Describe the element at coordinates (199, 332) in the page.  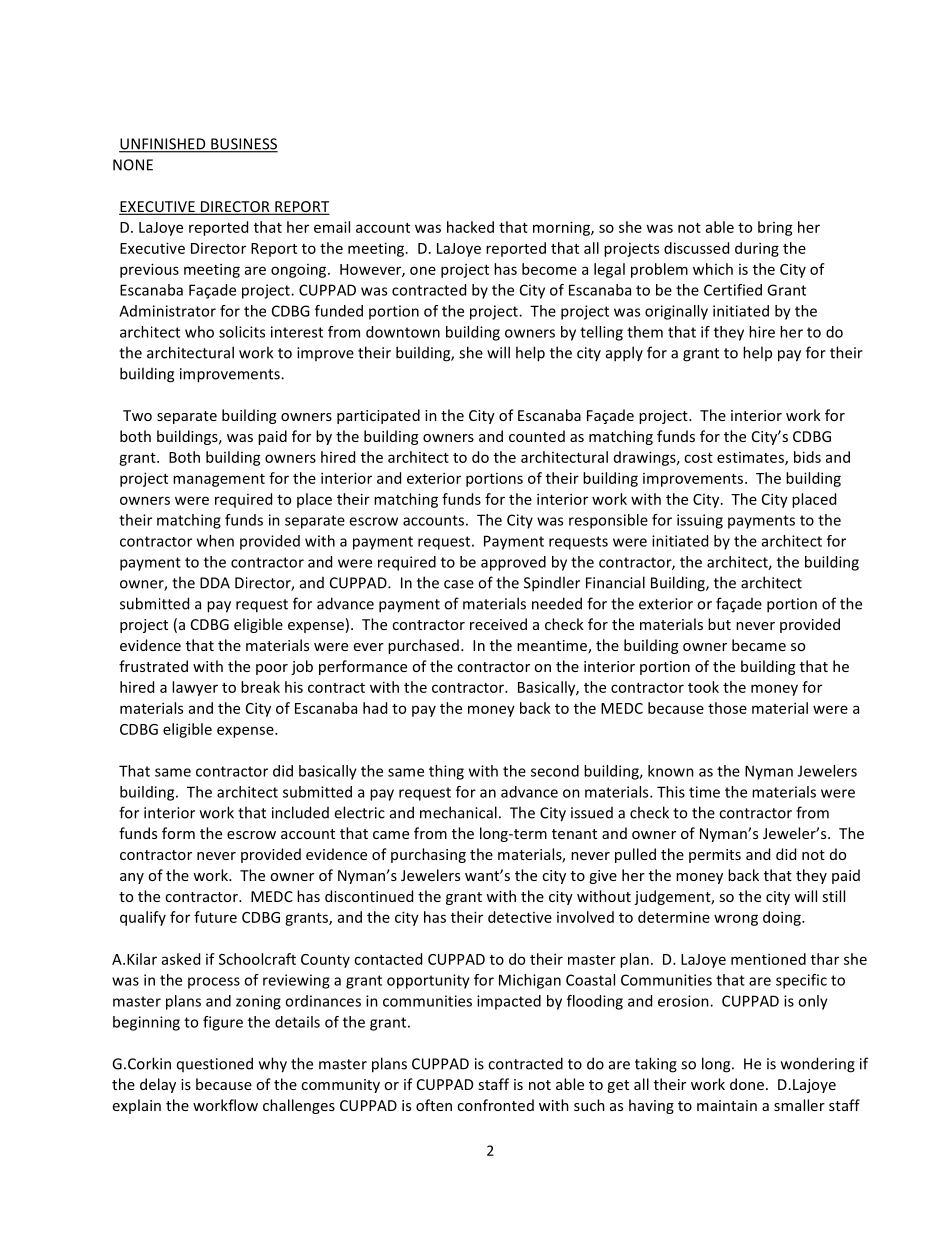
I see `who` at that location.
